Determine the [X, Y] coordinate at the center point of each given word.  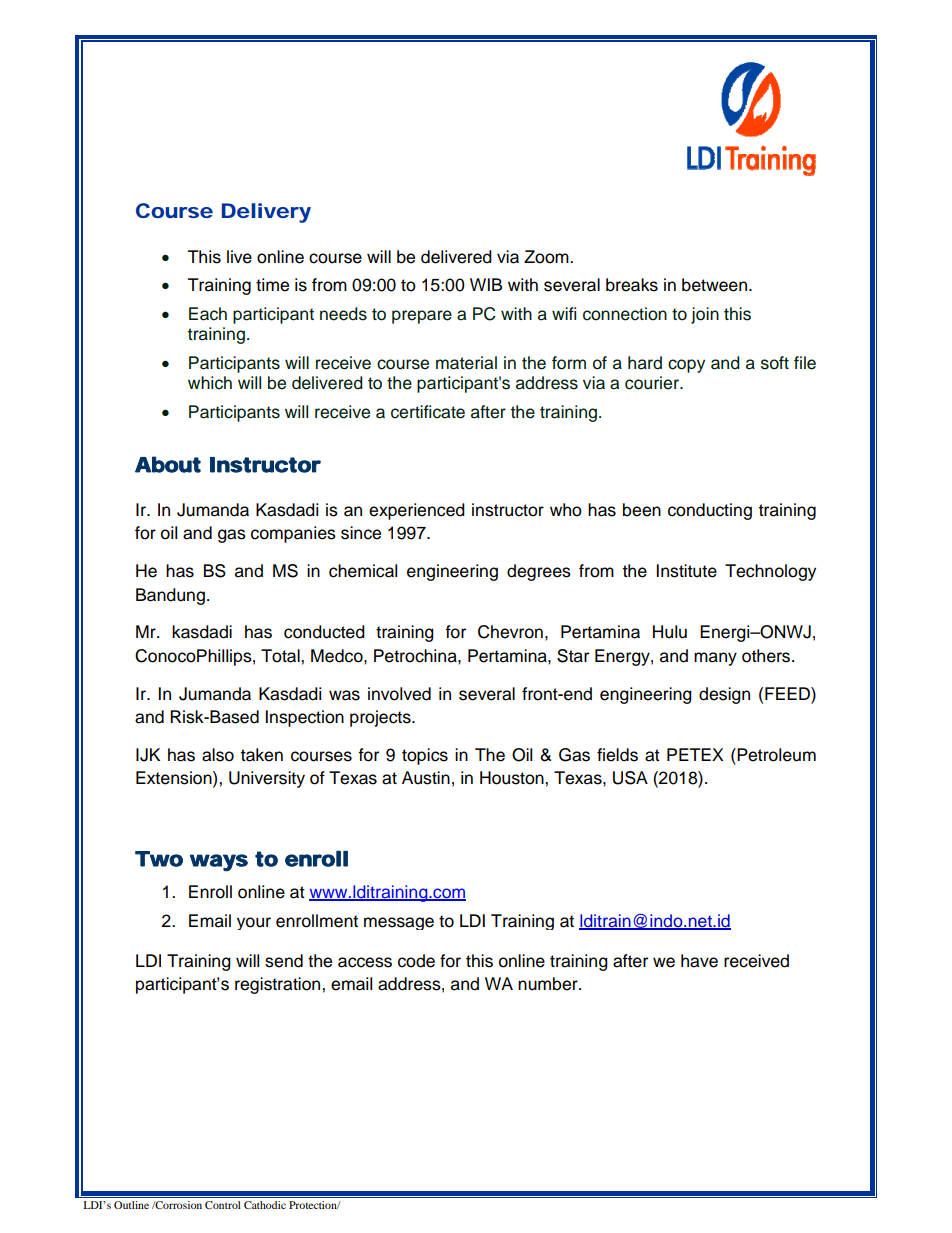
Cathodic [265, 1205]
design [724, 695]
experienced [417, 511]
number [549, 984]
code [416, 961]
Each [208, 314]
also [218, 755]
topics [425, 756]
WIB [486, 284]
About [168, 464]
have [699, 961]
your [254, 923]
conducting [710, 511]
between [716, 285]
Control [223, 1205]
